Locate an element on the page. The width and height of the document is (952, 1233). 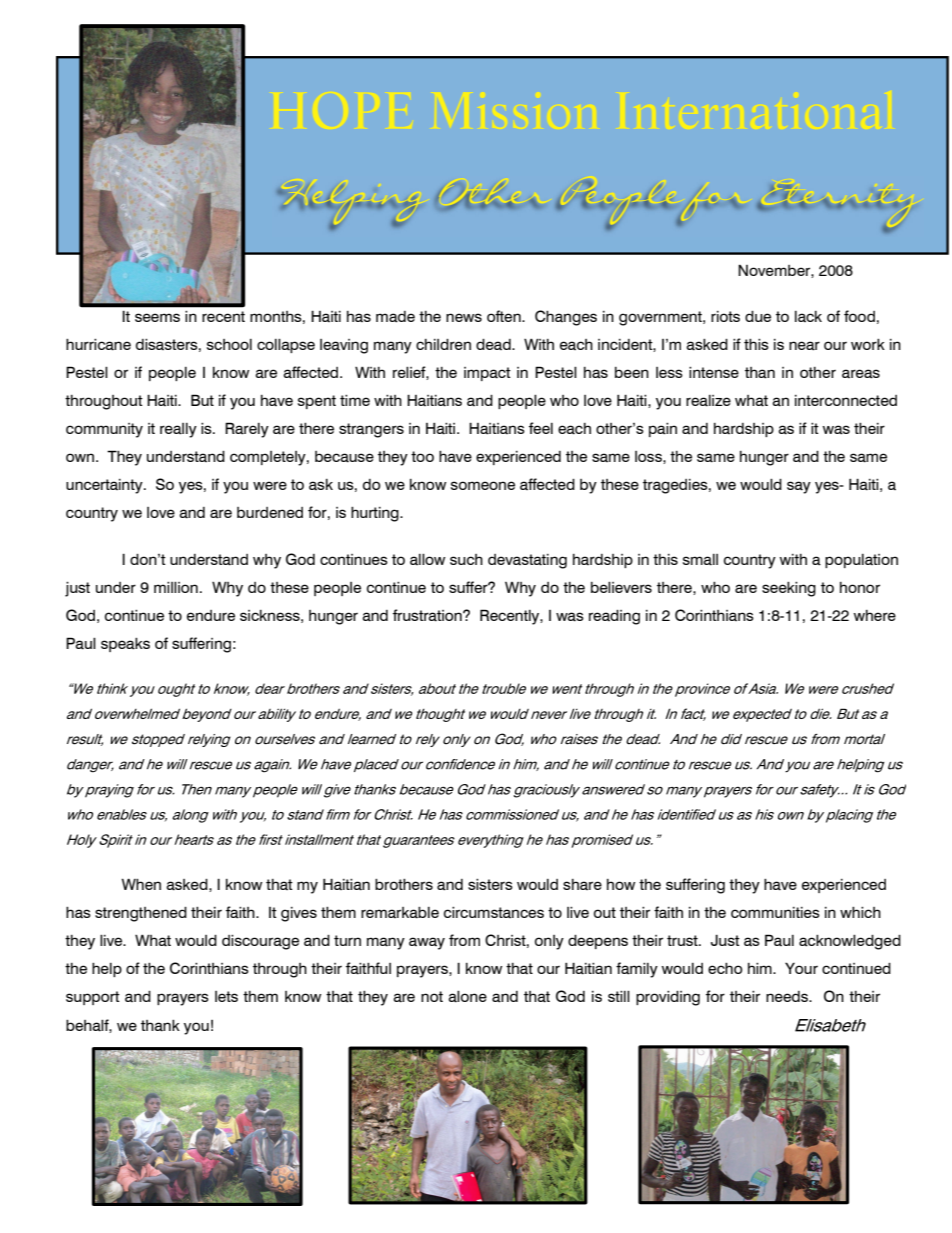
how is located at coordinates (621, 884).
